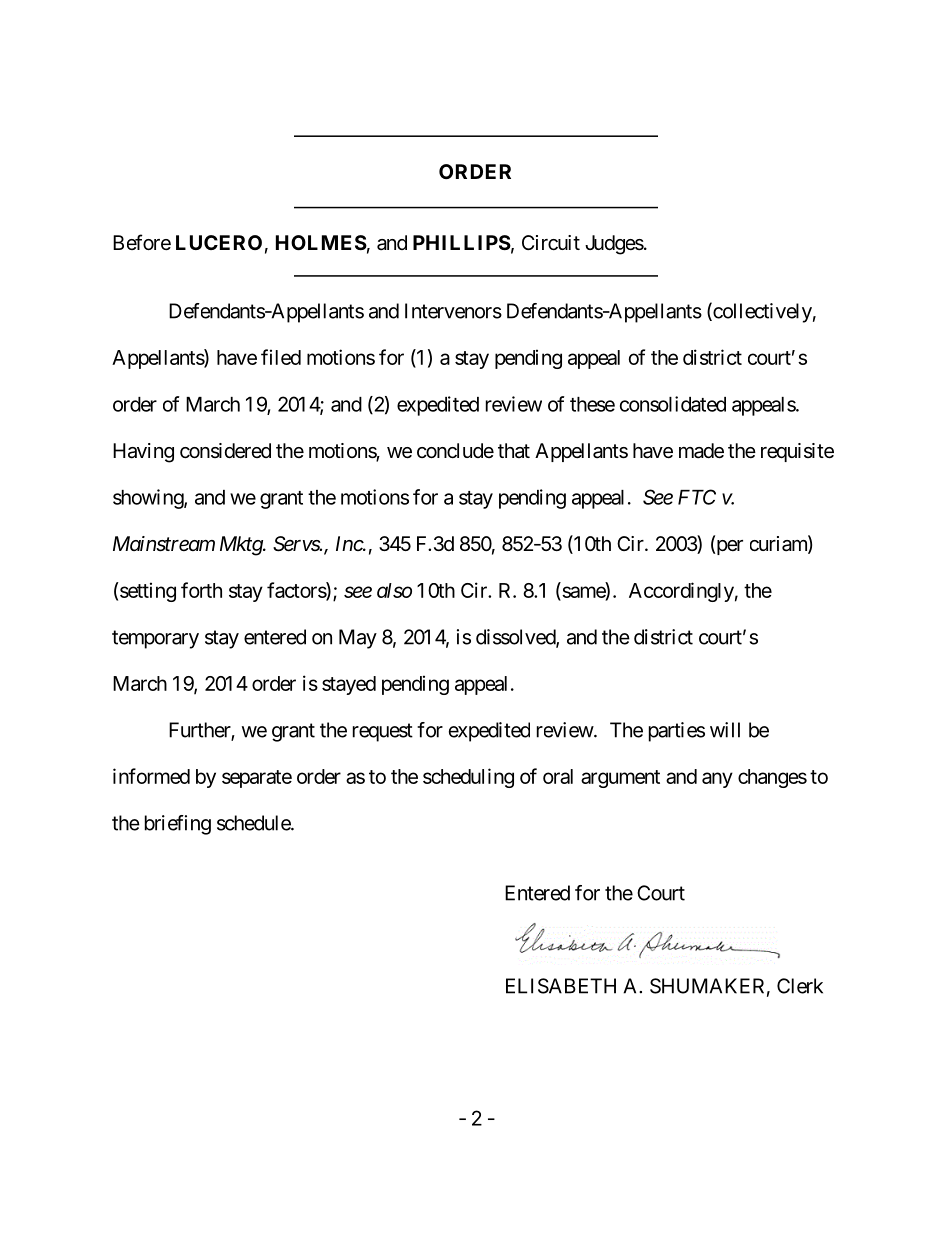  Describe the element at coordinates (462, 242) in the screenshot. I see `PHILLIPS` at that location.
